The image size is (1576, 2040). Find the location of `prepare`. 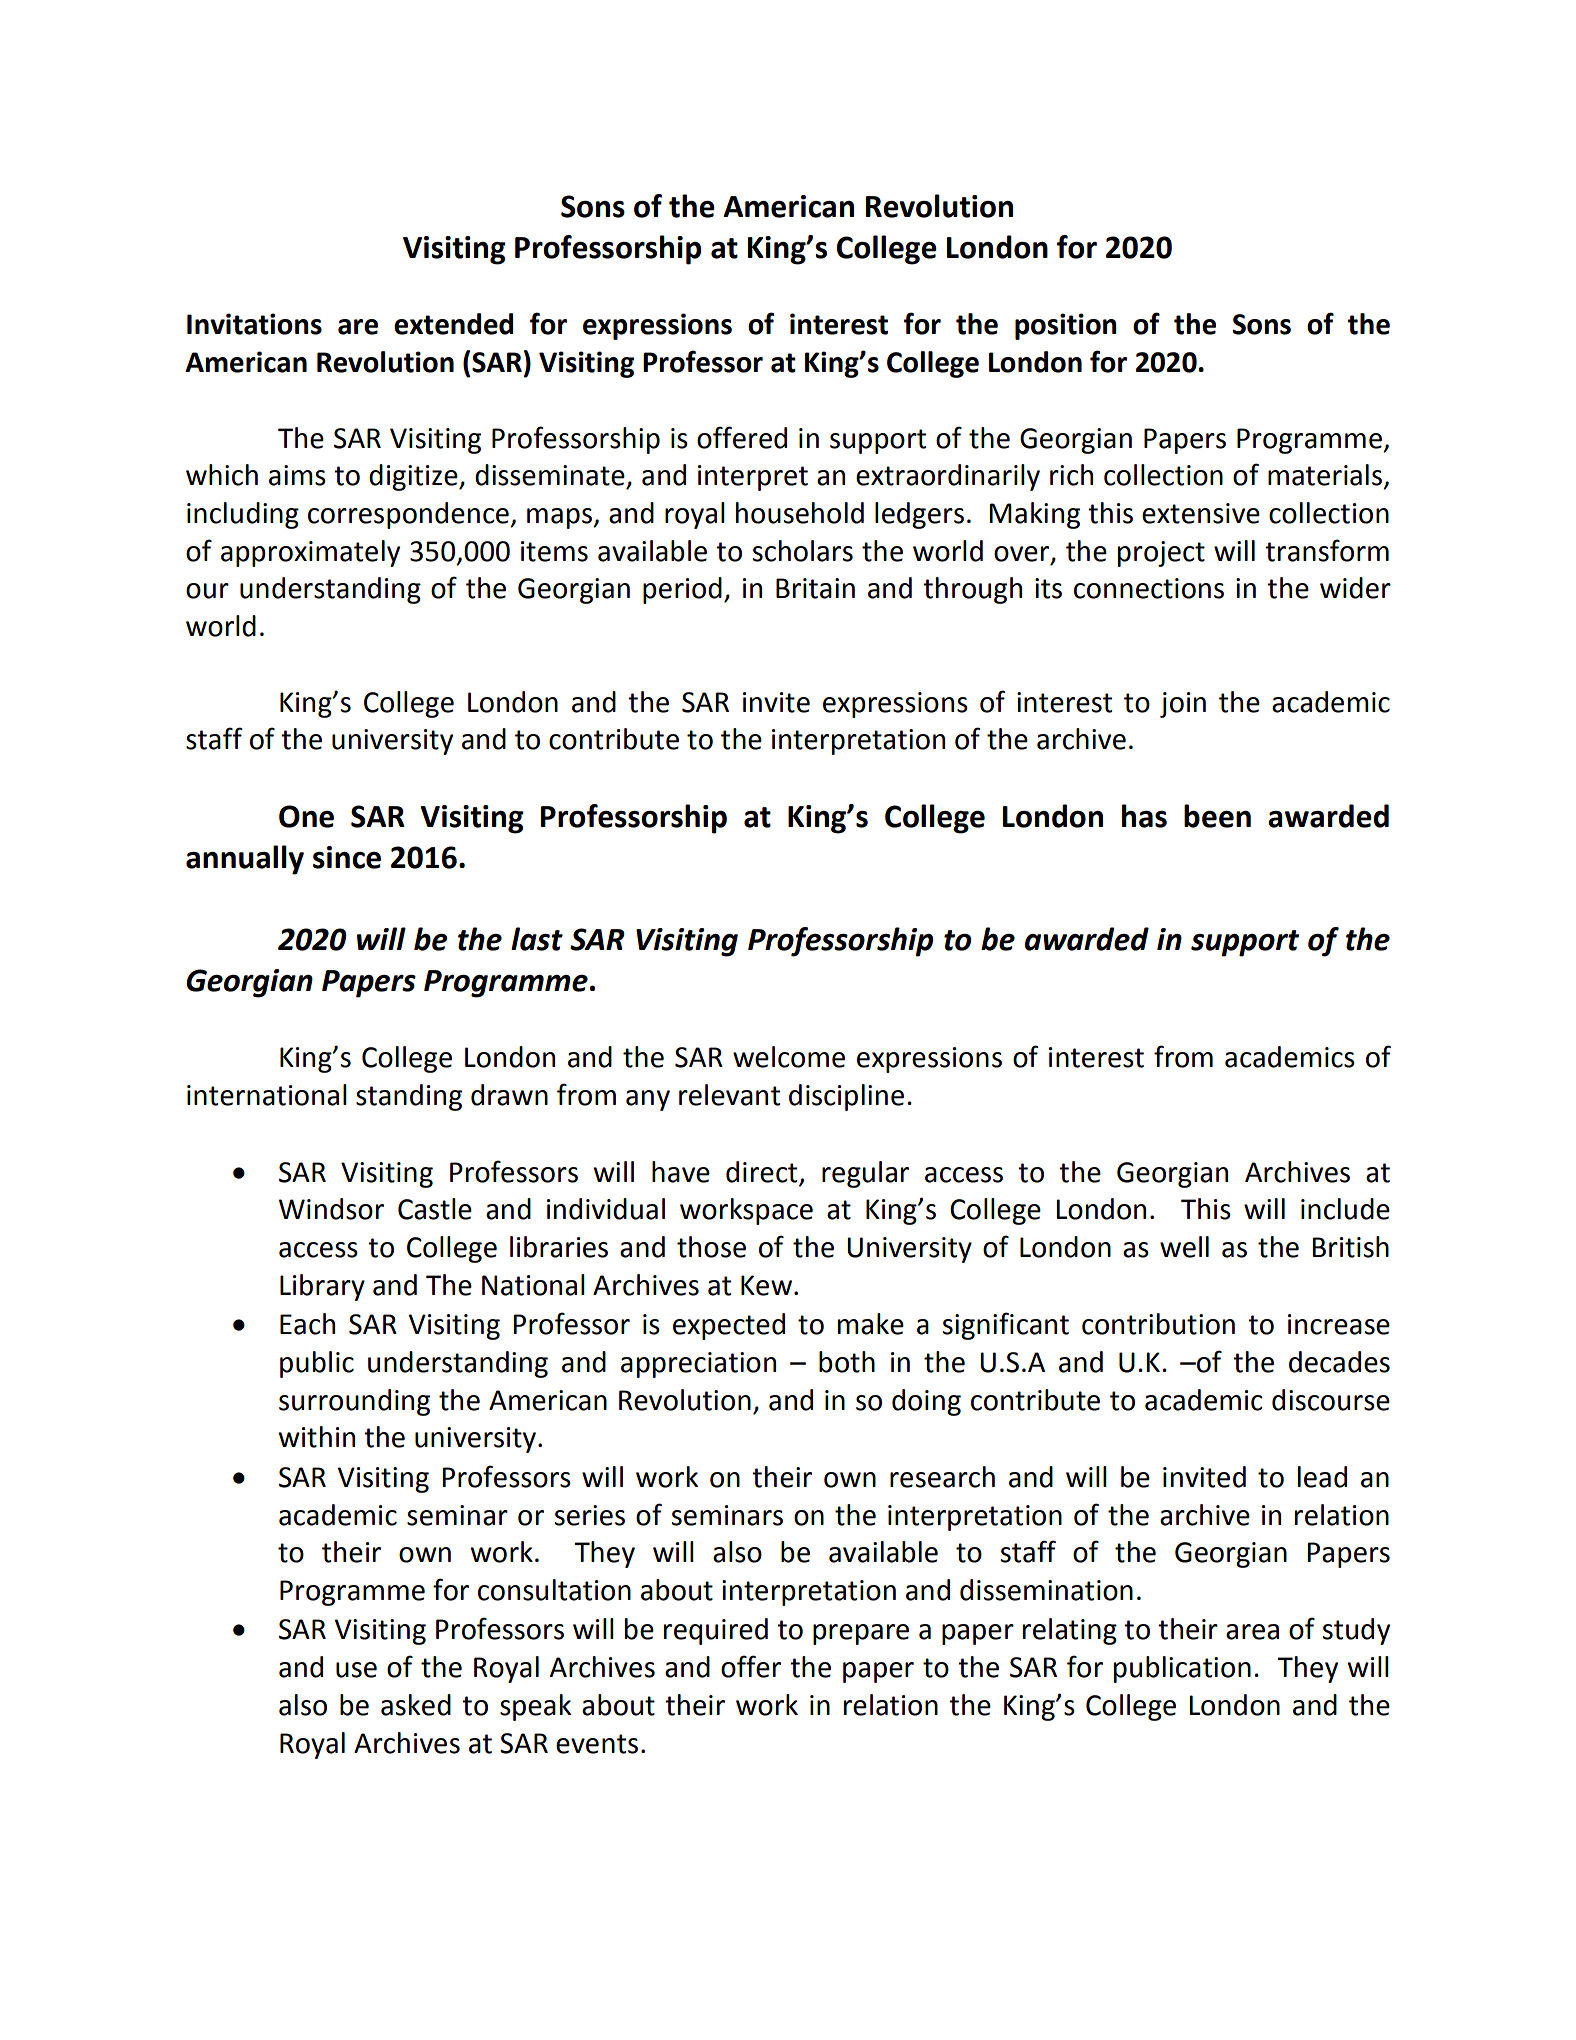

prepare is located at coordinates (861, 1634).
